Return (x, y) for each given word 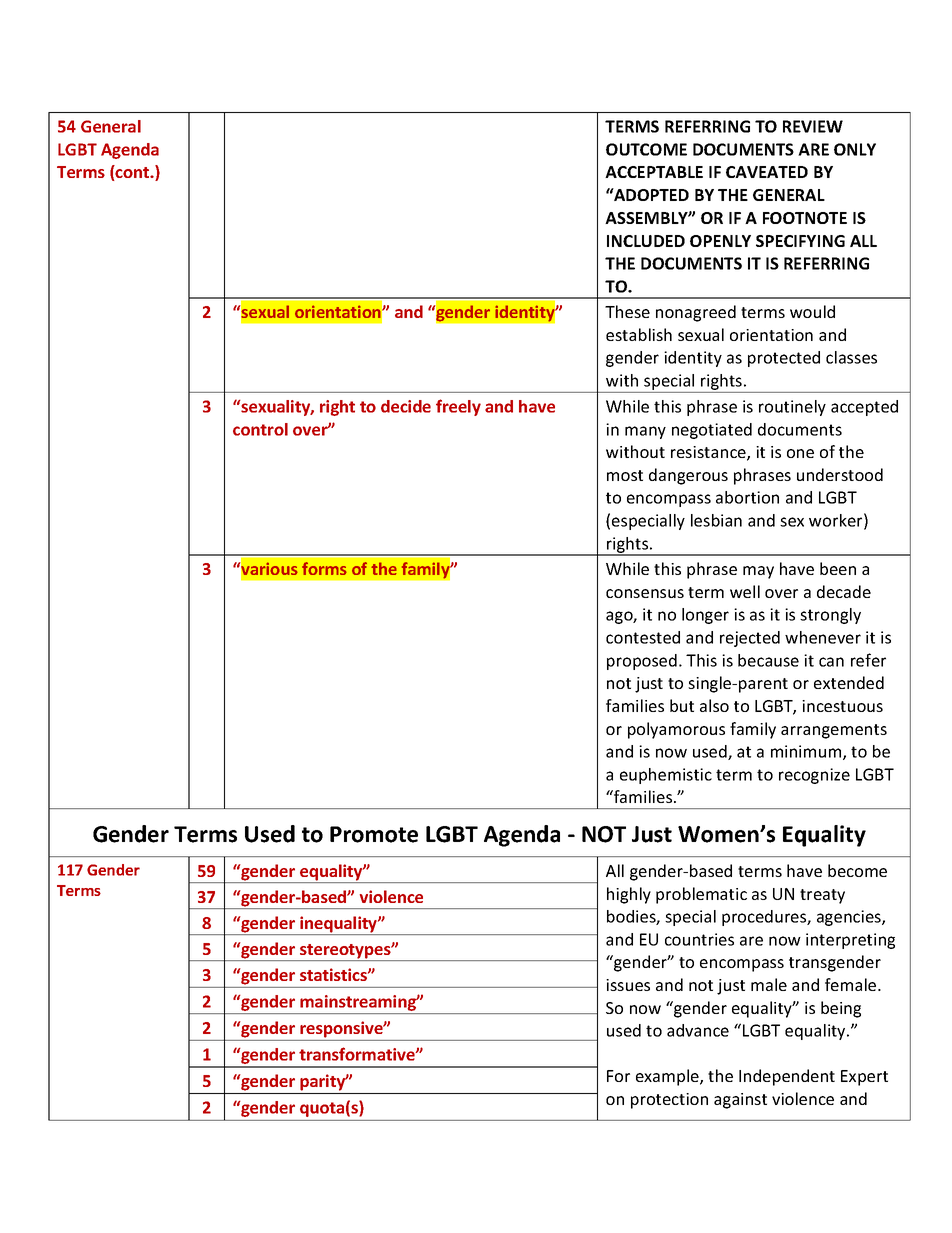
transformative (358, 1054)
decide (406, 406)
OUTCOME (646, 149)
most (625, 475)
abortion (747, 497)
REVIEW (813, 126)
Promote (374, 834)
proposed (642, 662)
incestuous (842, 706)
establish (639, 334)
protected (784, 359)
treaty (822, 896)
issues (628, 985)
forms (324, 568)
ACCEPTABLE (654, 172)
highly (629, 895)
